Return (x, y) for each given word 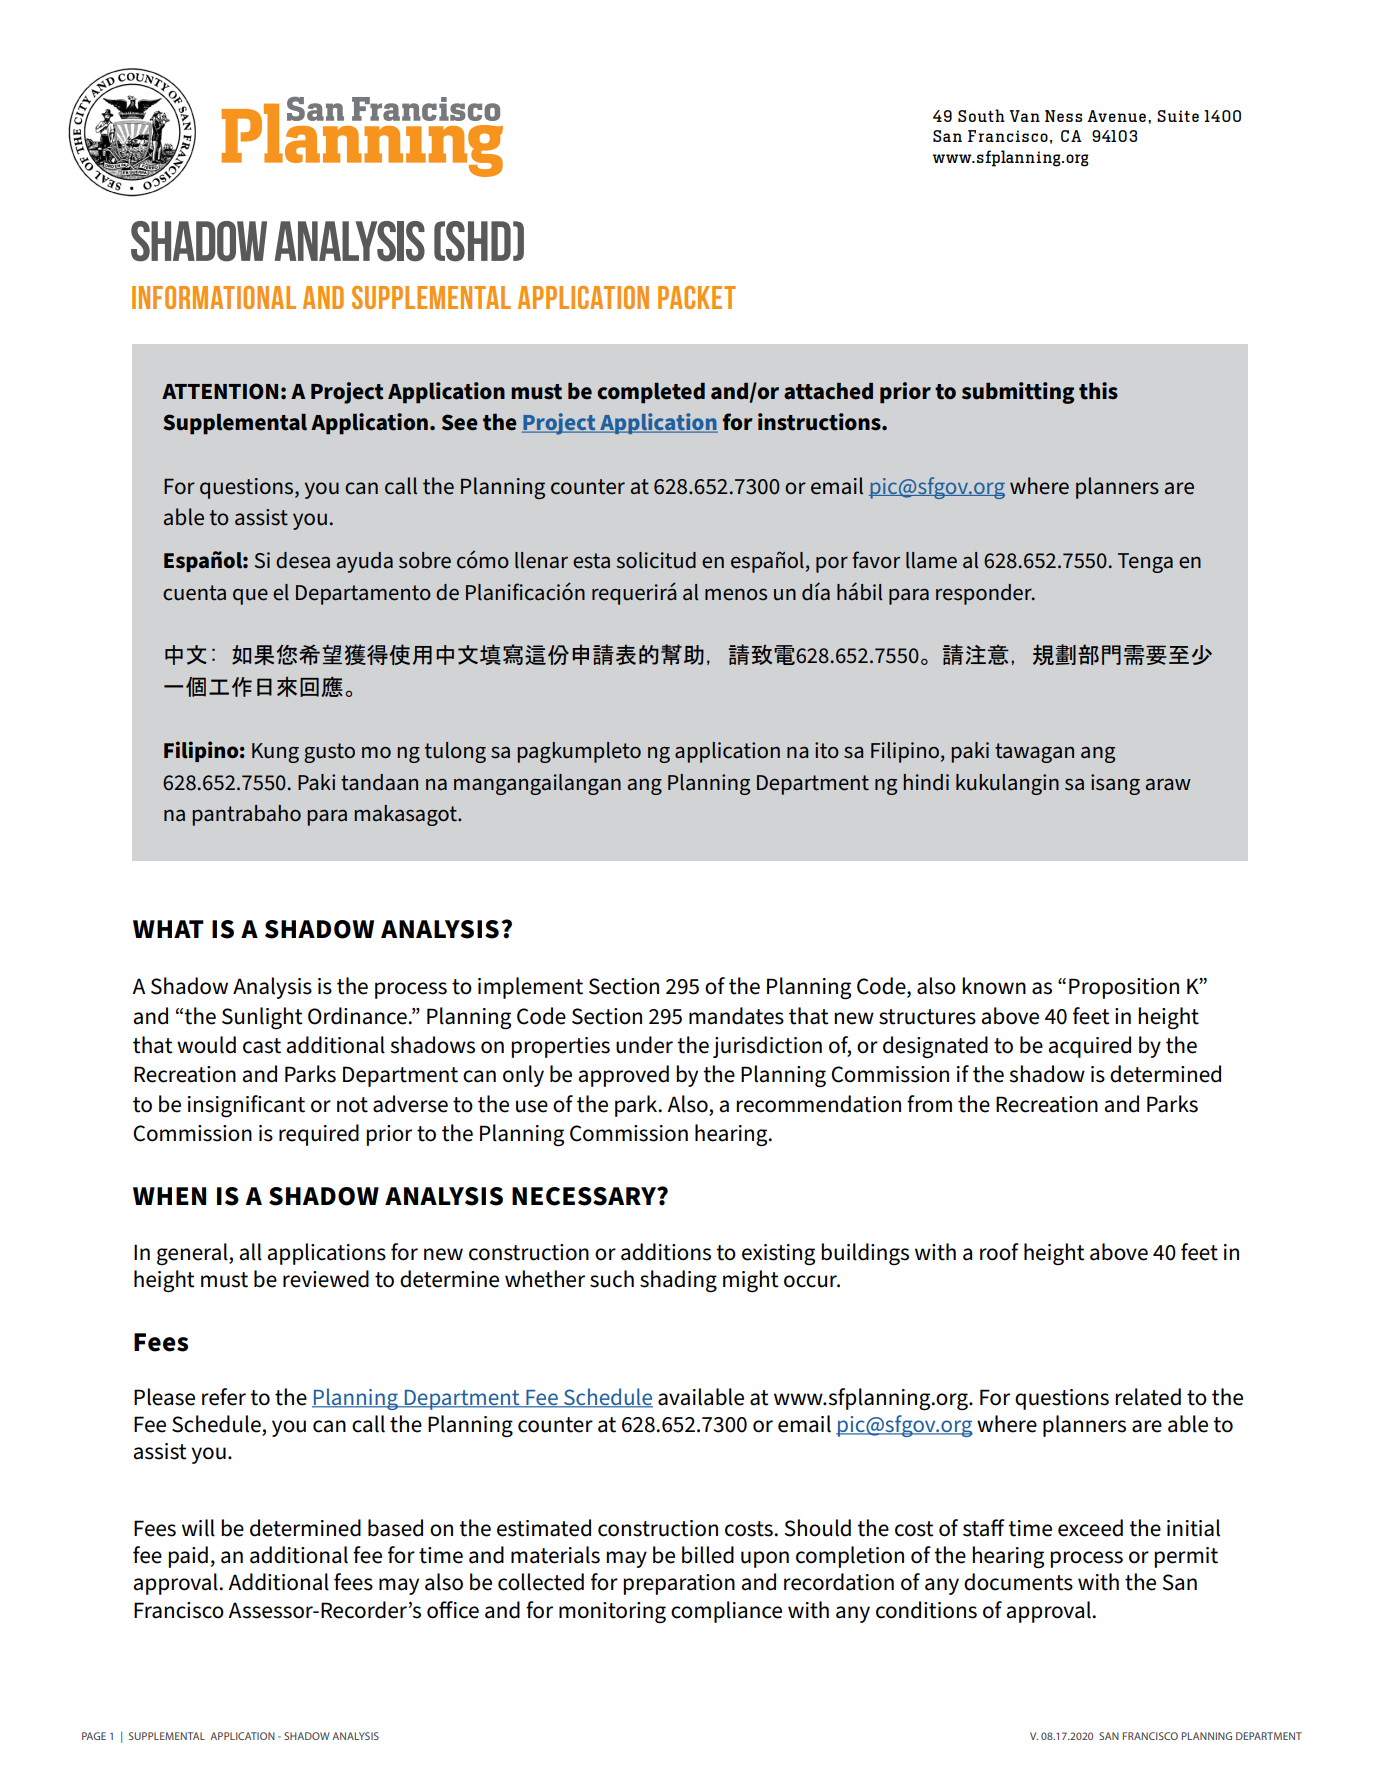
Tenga (1145, 563)
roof (999, 1252)
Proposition (1124, 988)
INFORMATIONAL (214, 297)
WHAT (168, 929)
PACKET (697, 297)
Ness (1063, 116)
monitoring (612, 1612)
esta (591, 561)
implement (530, 988)
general (193, 1254)
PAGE (94, 1736)
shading (678, 1281)
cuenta (194, 593)
